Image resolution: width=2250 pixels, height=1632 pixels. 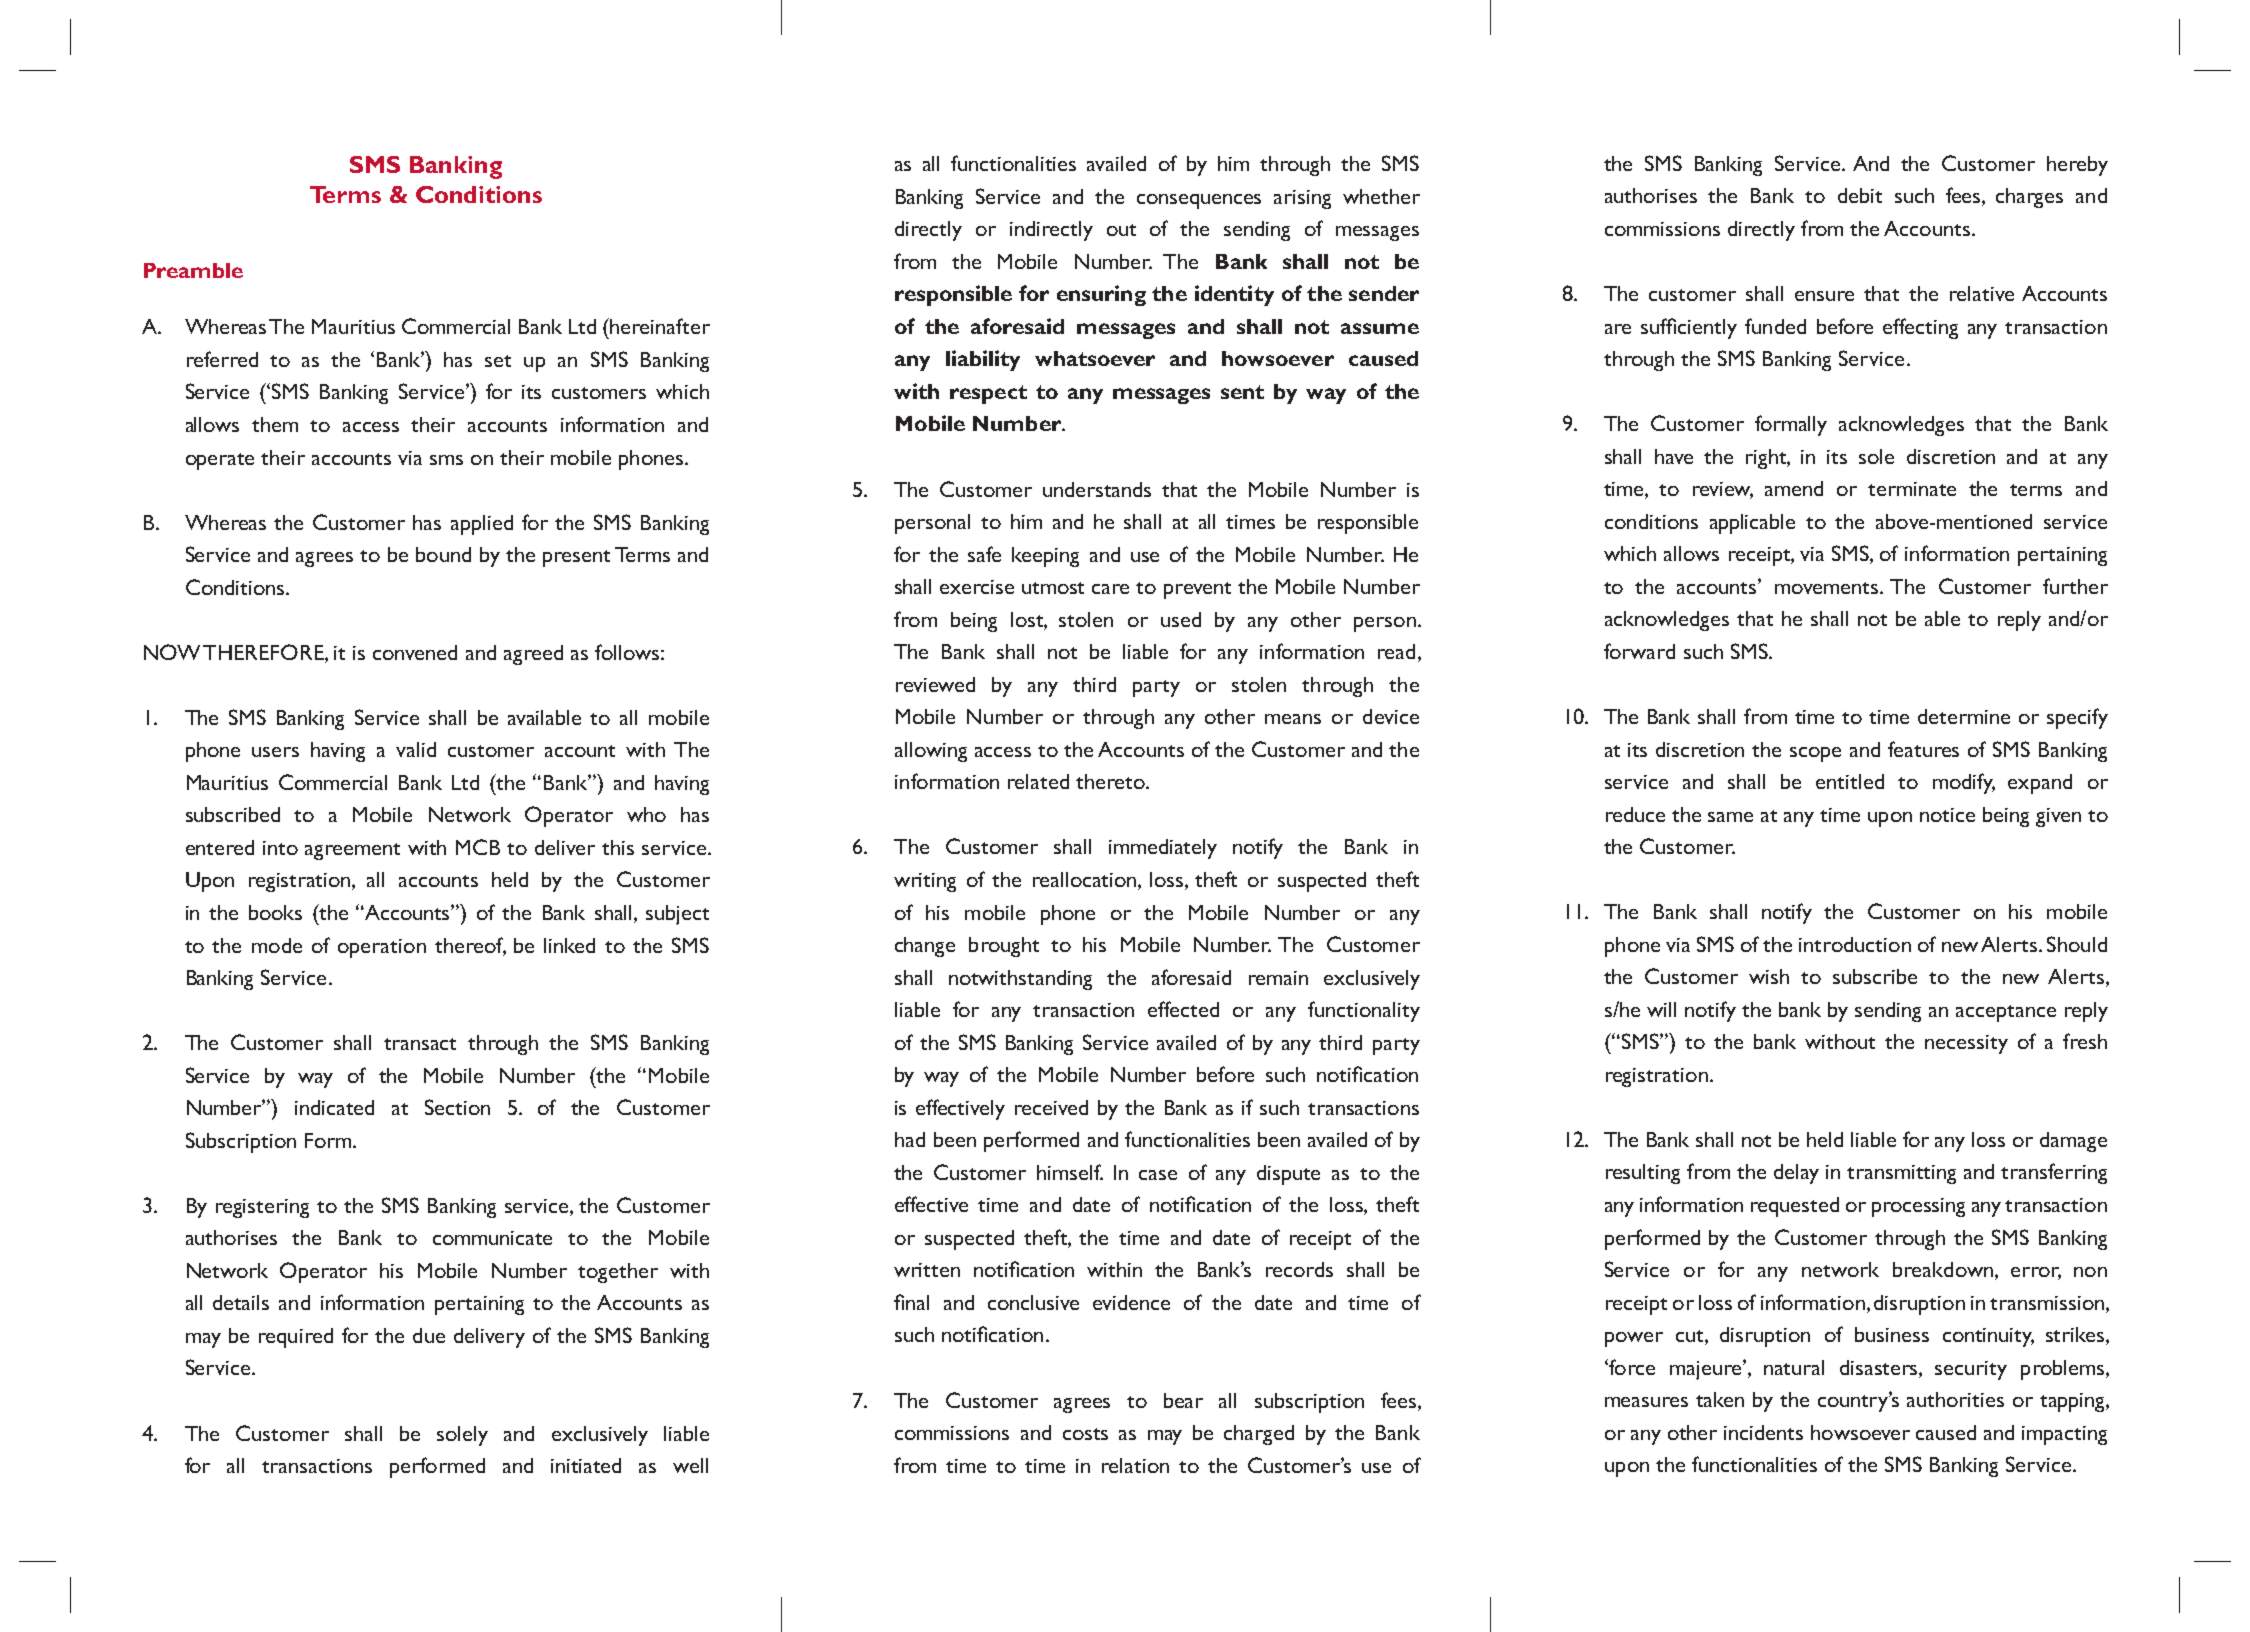 I want to click on registering, so click(x=262, y=1208).
